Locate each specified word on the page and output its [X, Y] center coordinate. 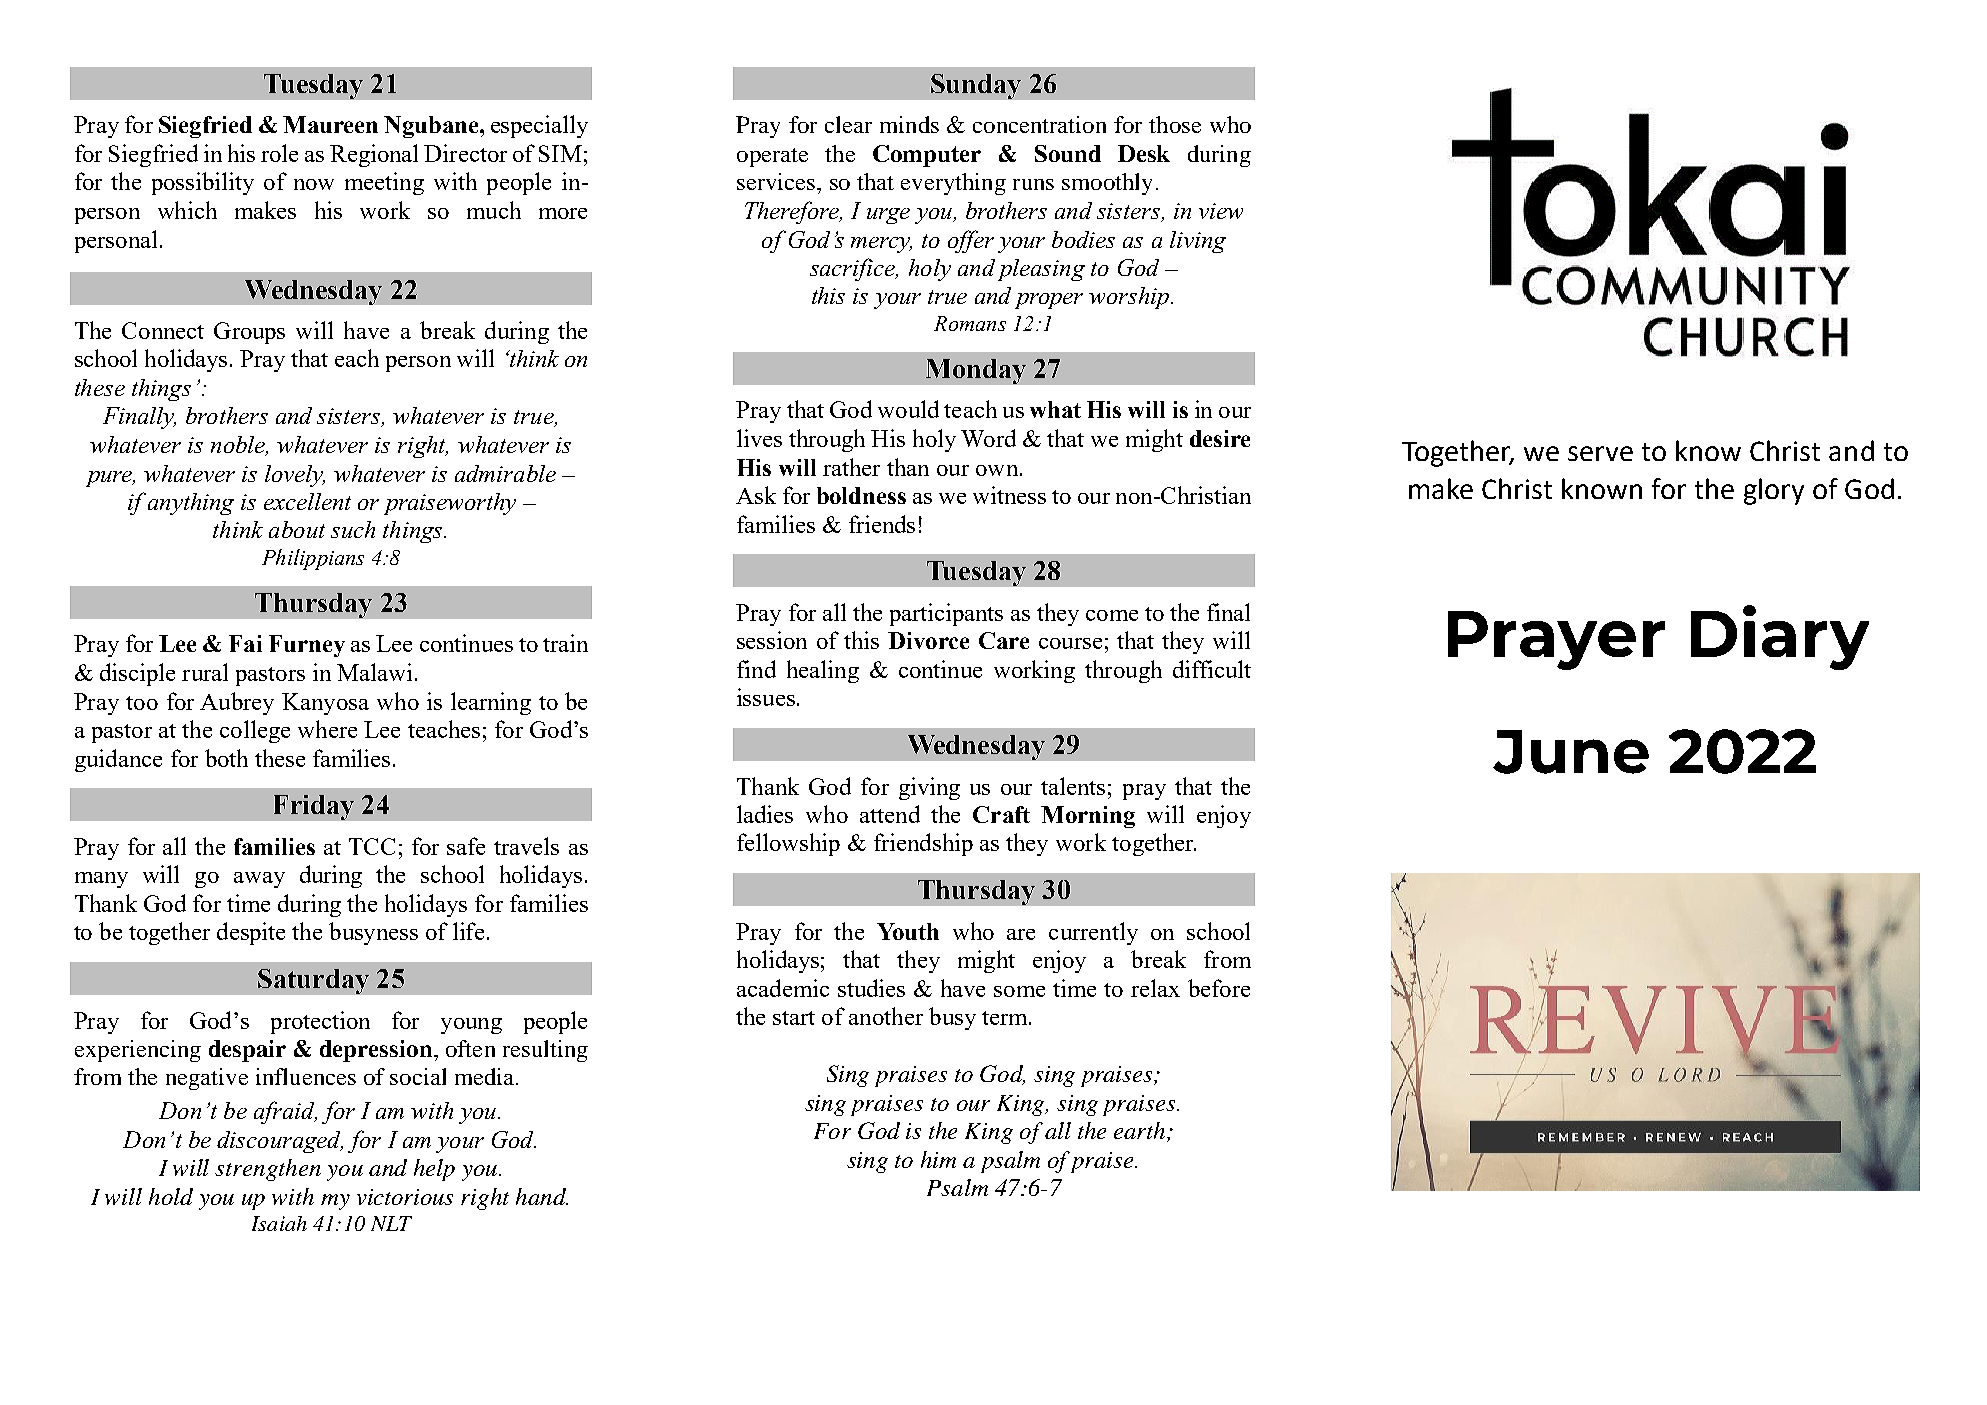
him [938, 1159]
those [1175, 124]
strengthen [268, 1170]
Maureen [330, 124]
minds [909, 124]
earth [1141, 1132]
